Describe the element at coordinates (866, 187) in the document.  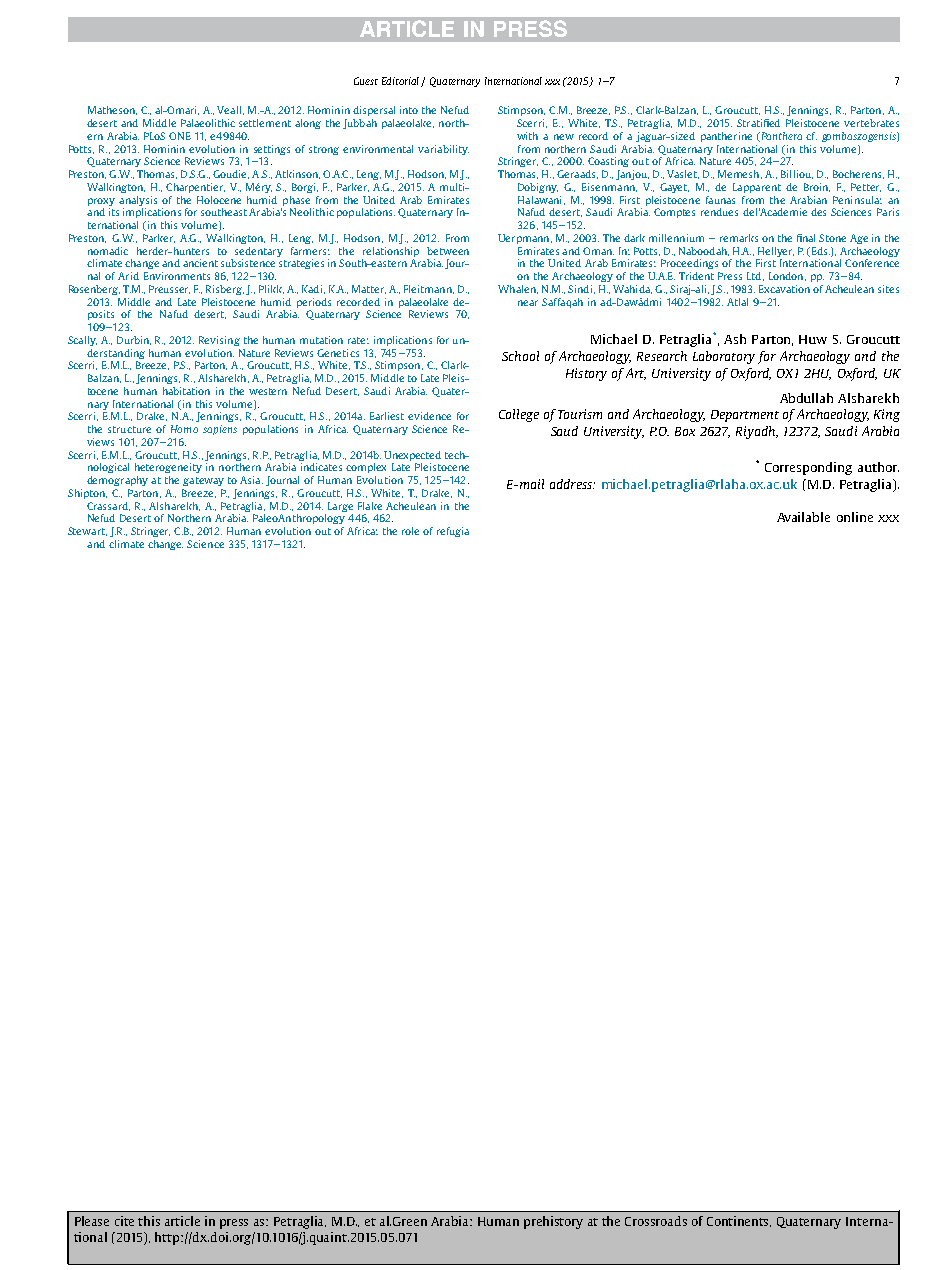
I see `Petter` at that location.
